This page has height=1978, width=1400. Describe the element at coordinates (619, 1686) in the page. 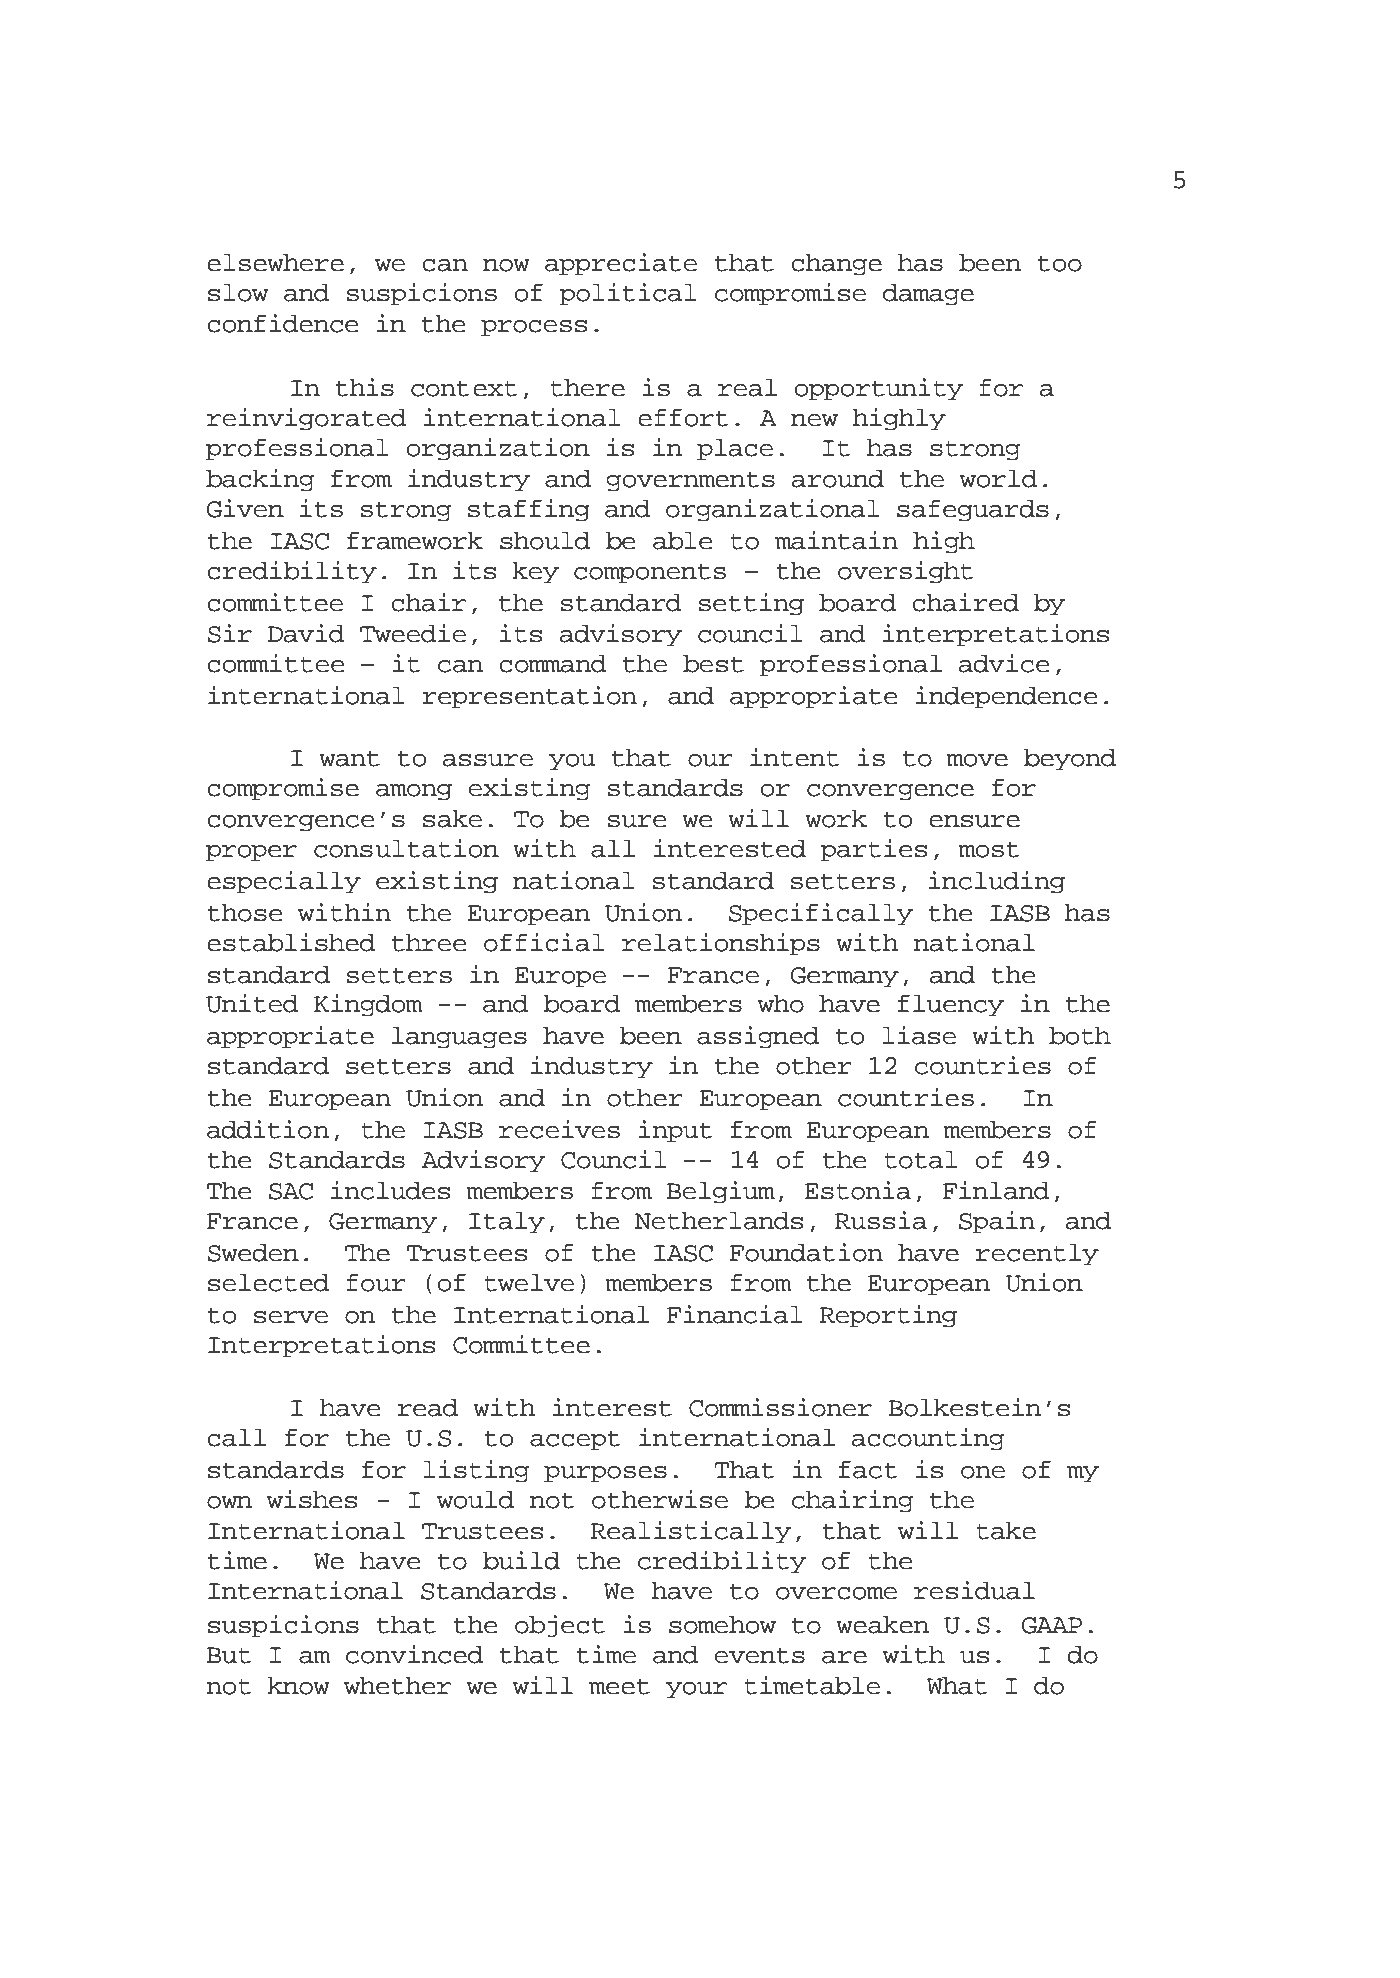

I see `meet` at that location.
